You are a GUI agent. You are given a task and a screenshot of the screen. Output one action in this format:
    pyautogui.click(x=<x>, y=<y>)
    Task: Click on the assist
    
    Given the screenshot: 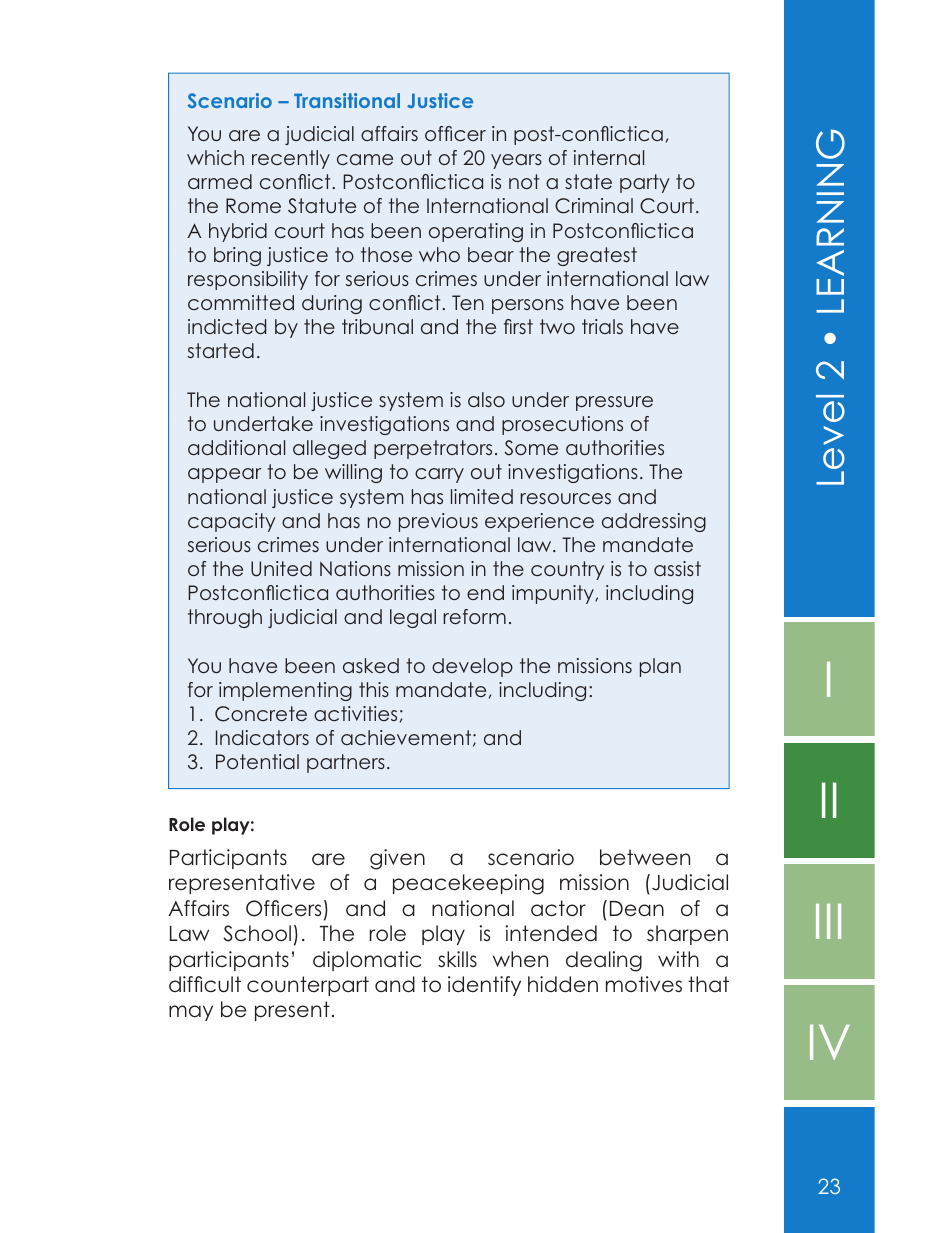 What is the action you would take?
    pyautogui.click(x=677, y=568)
